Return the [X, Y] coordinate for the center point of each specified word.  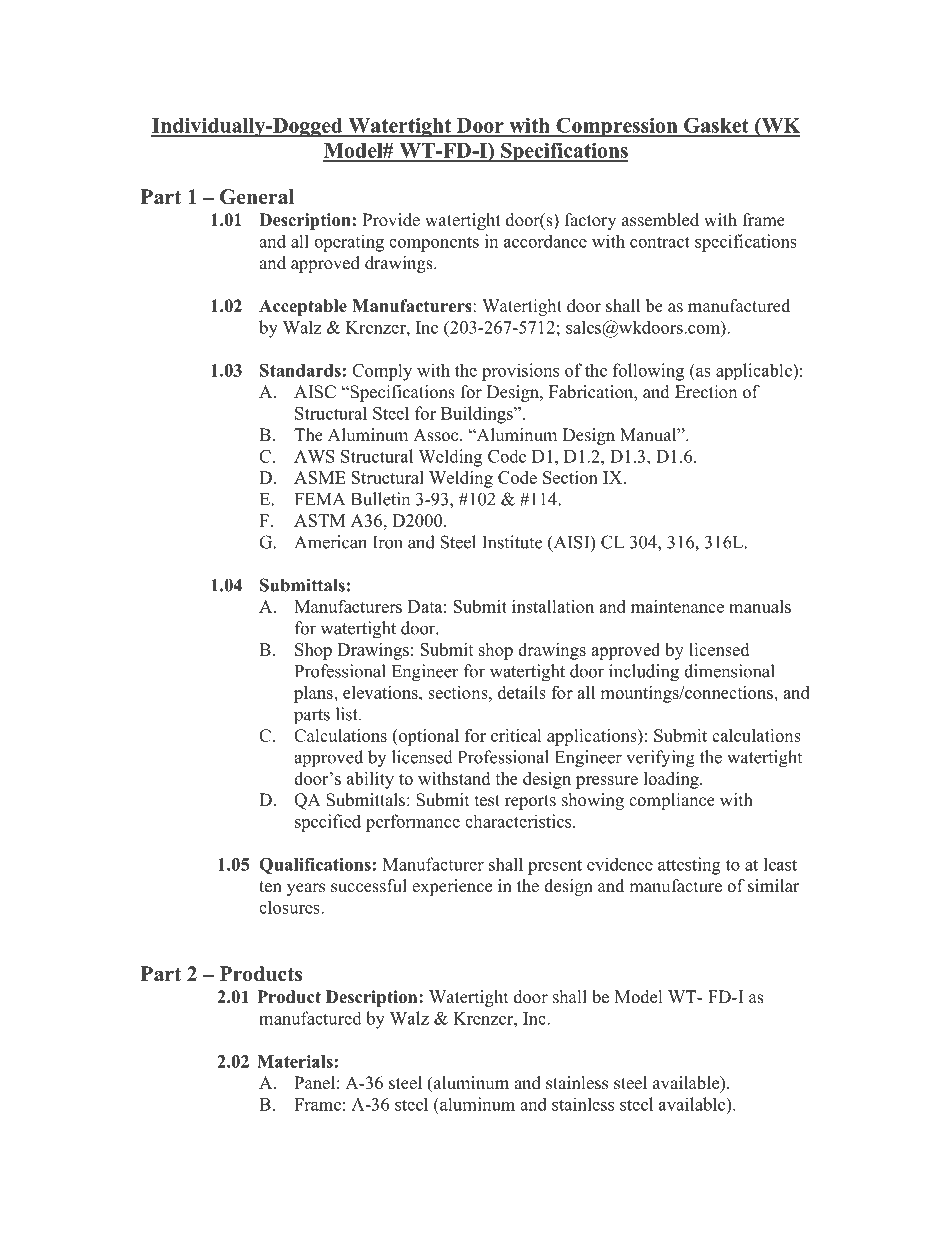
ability [370, 780]
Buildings [478, 415]
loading [672, 780]
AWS [314, 456]
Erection [706, 392]
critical [516, 735]
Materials [295, 1061]
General [257, 197]
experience [452, 887]
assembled [660, 220]
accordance [545, 241]
